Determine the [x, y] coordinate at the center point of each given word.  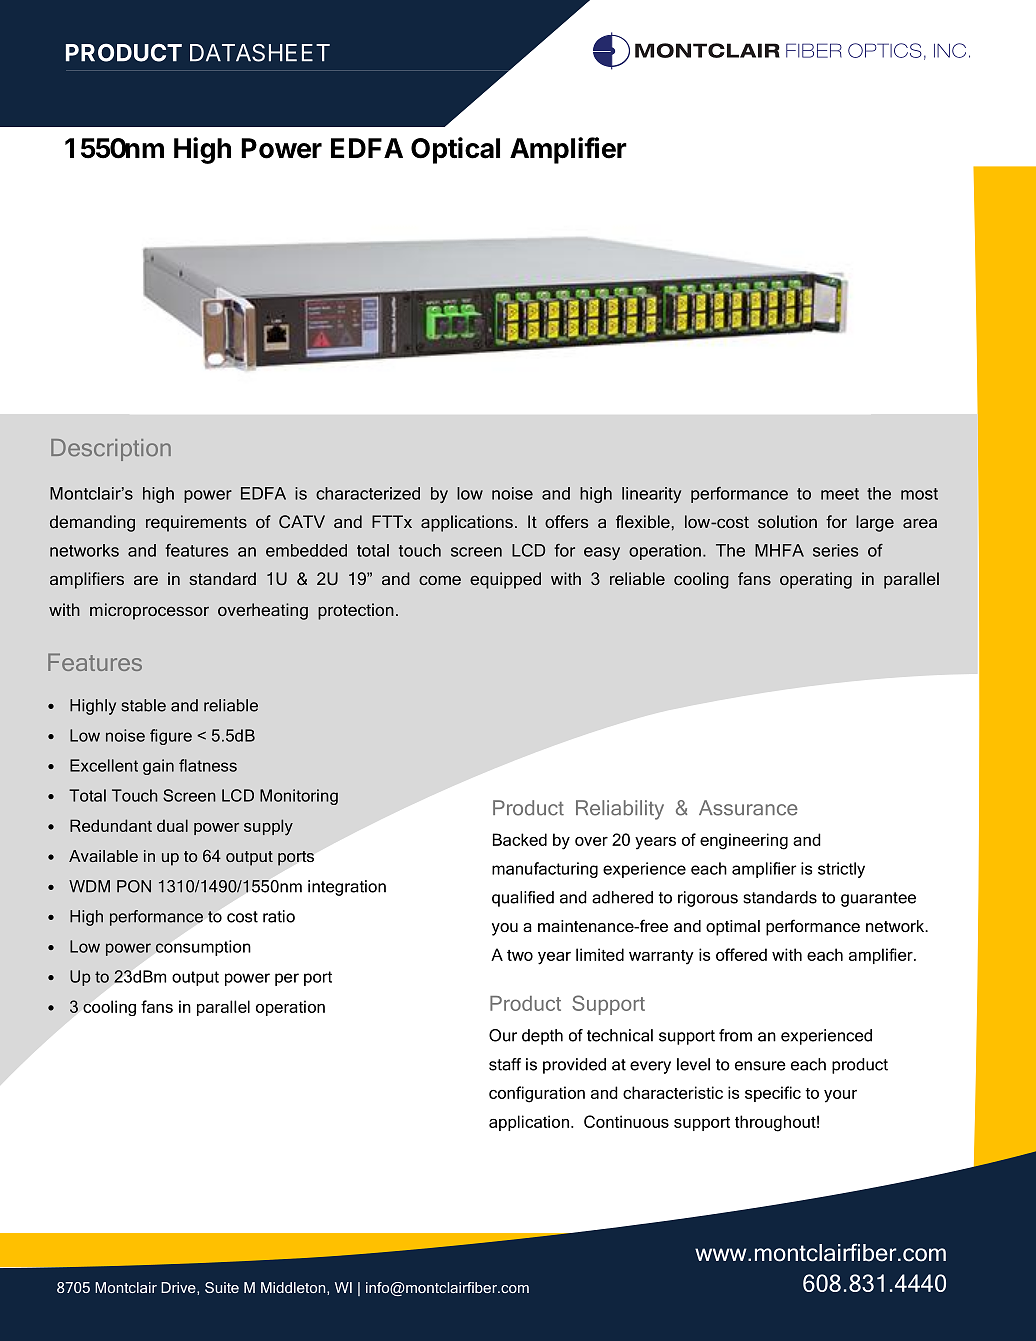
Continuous [626, 1121]
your [840, 1096]
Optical [455, 150]
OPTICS [885, 50]
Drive [179, 1288]
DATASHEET [260, 53]
